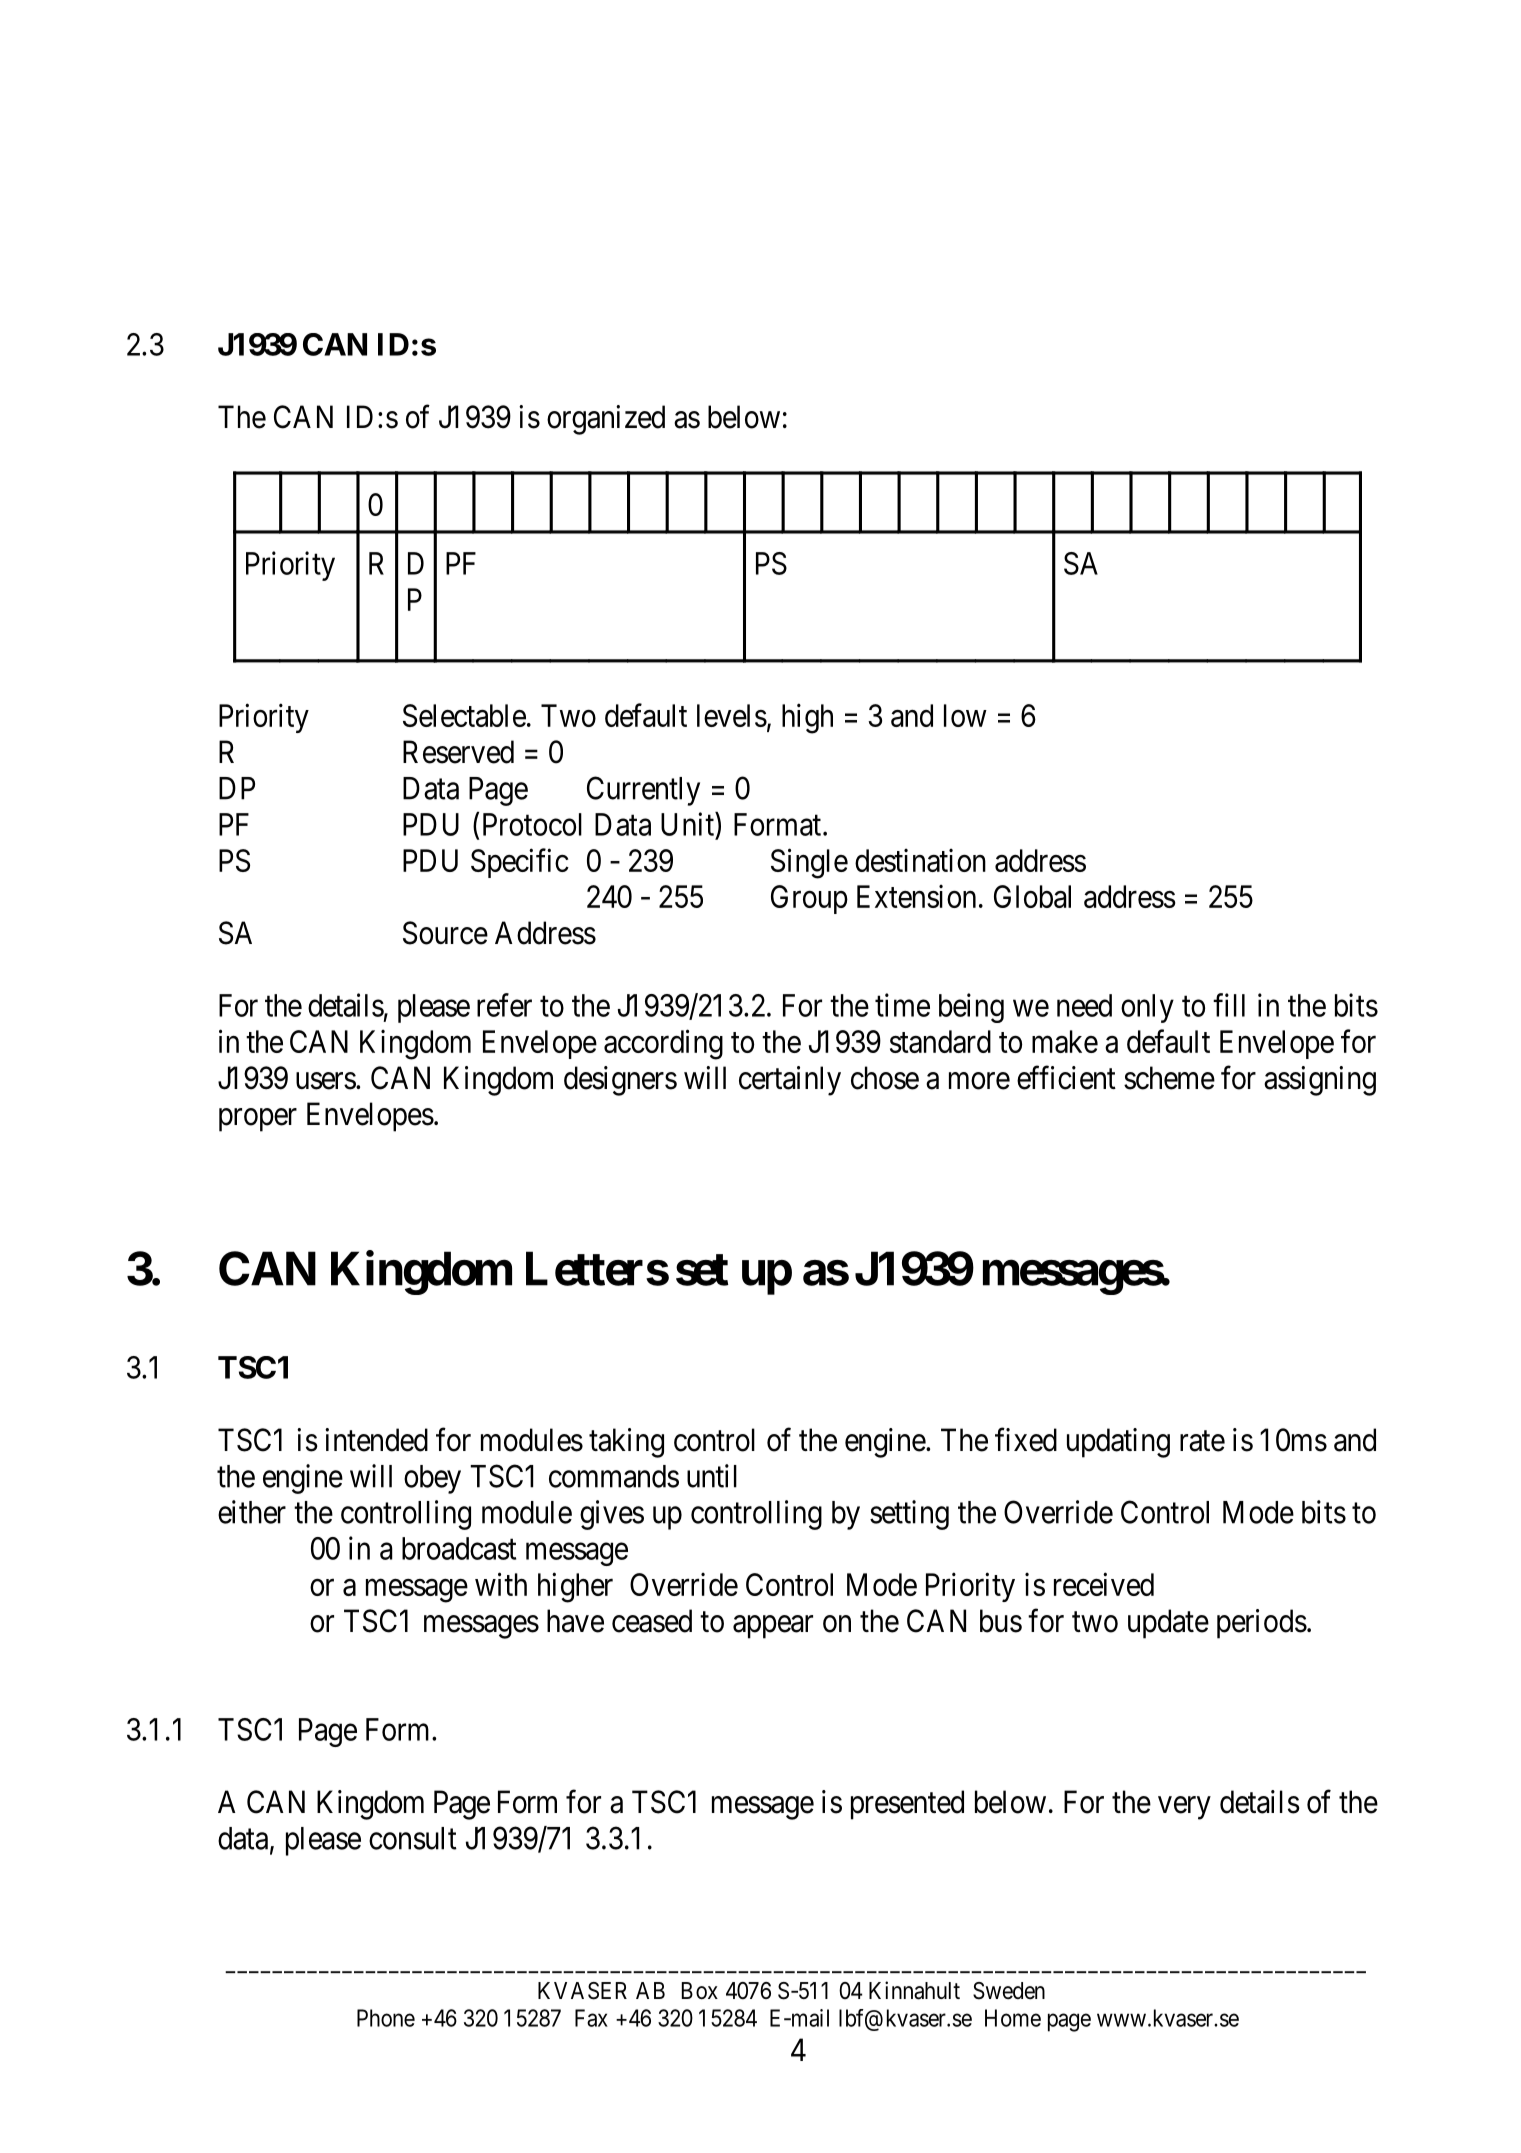 This document has height=2153, width=1521. What do you see at coordinates (732, 715) in the document?
I see `levels` at bounding box center [732, 715].
